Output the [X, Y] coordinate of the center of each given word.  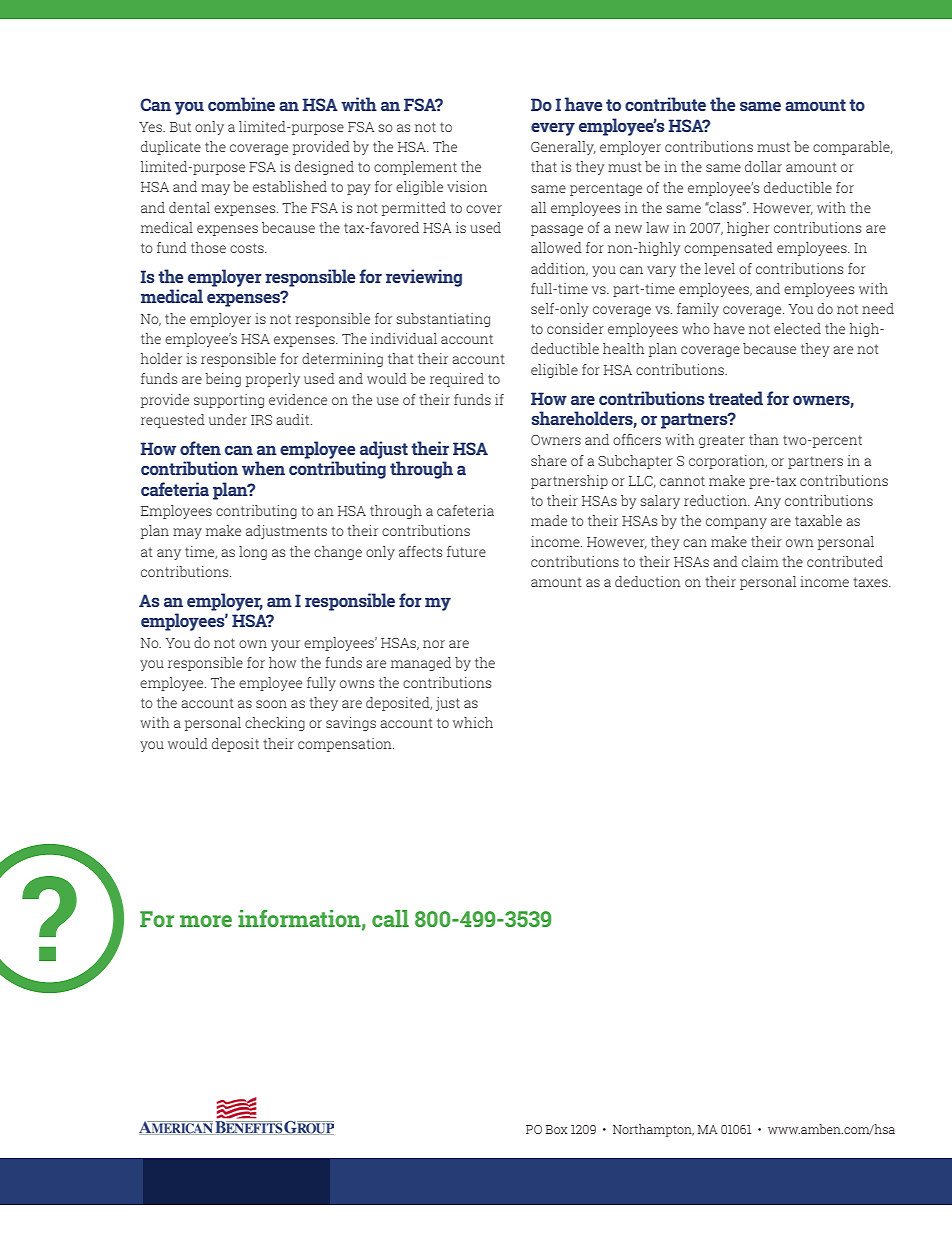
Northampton [653, 1130]
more [206, 921]
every [553, 129]
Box [556, 1129]
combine [241, 104]
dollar [763, 166]
